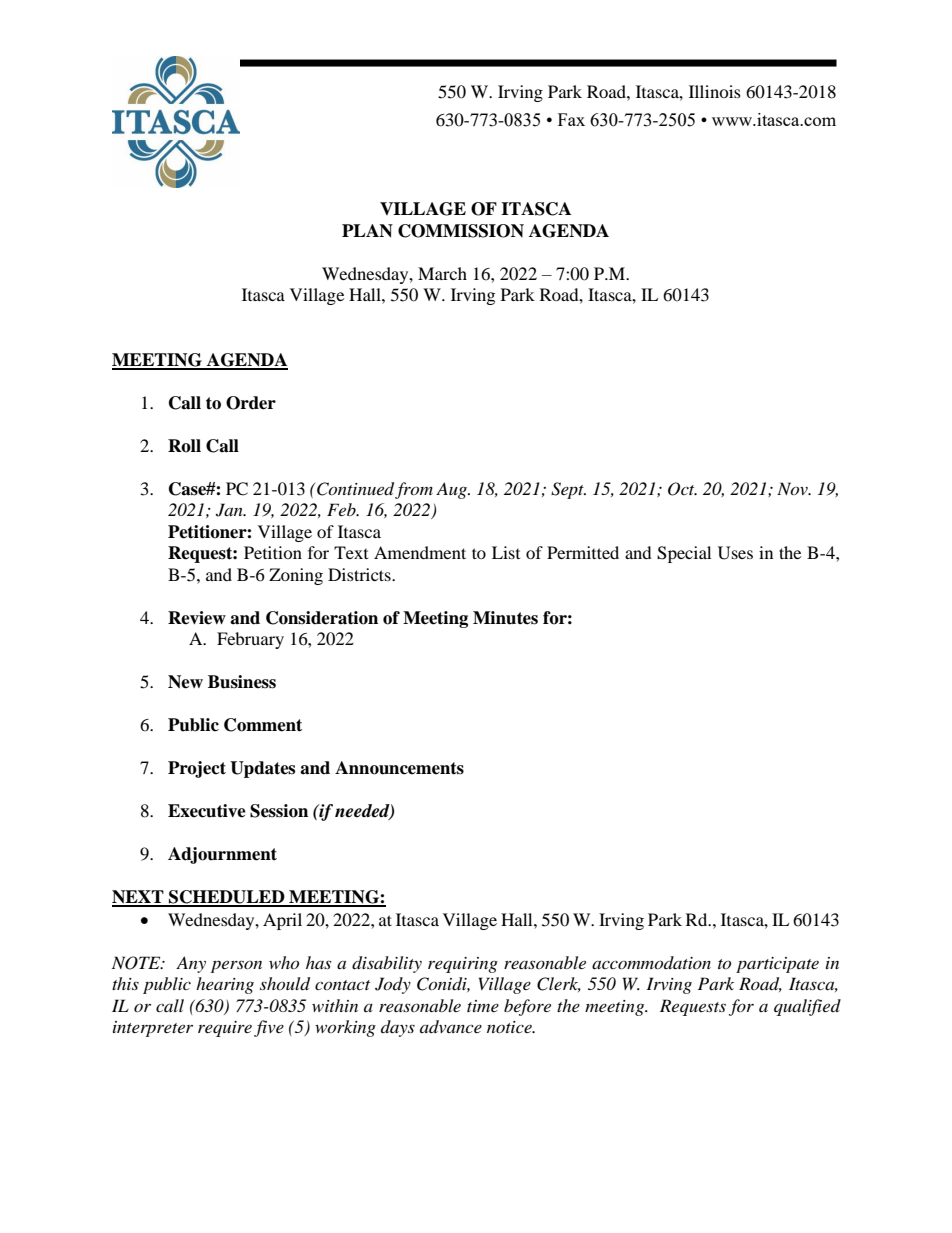 This screenshot has width=952, height=1233. What do you see at coordinates (367, 231) in the screenshot?
I see `PLAN` at bounding box center [367, 231].
